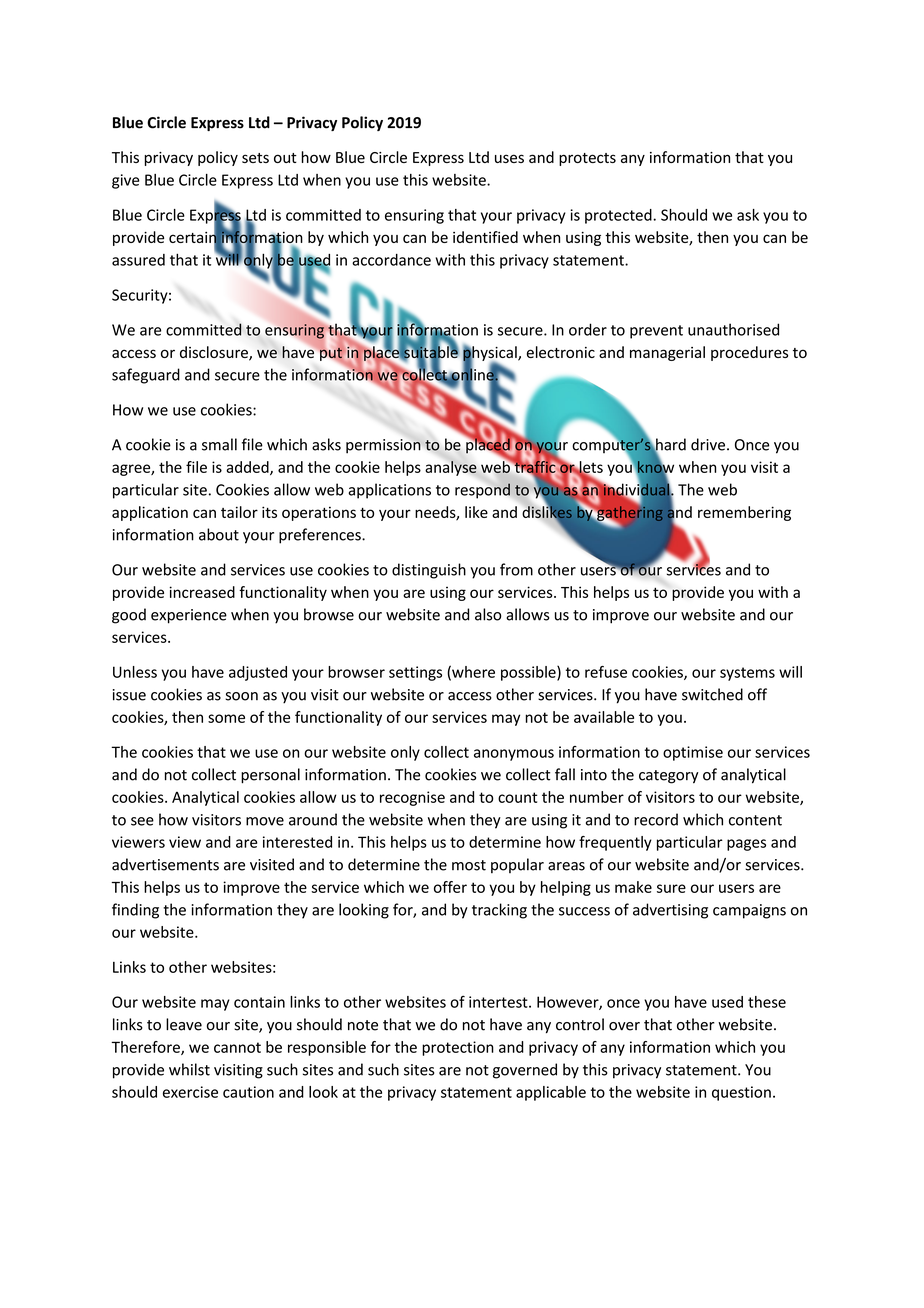 The image size is (924, 1308). What do you see at coordinates (270, 776) in the screenshot?
I see `personal` at bounding box center [270, 776].
